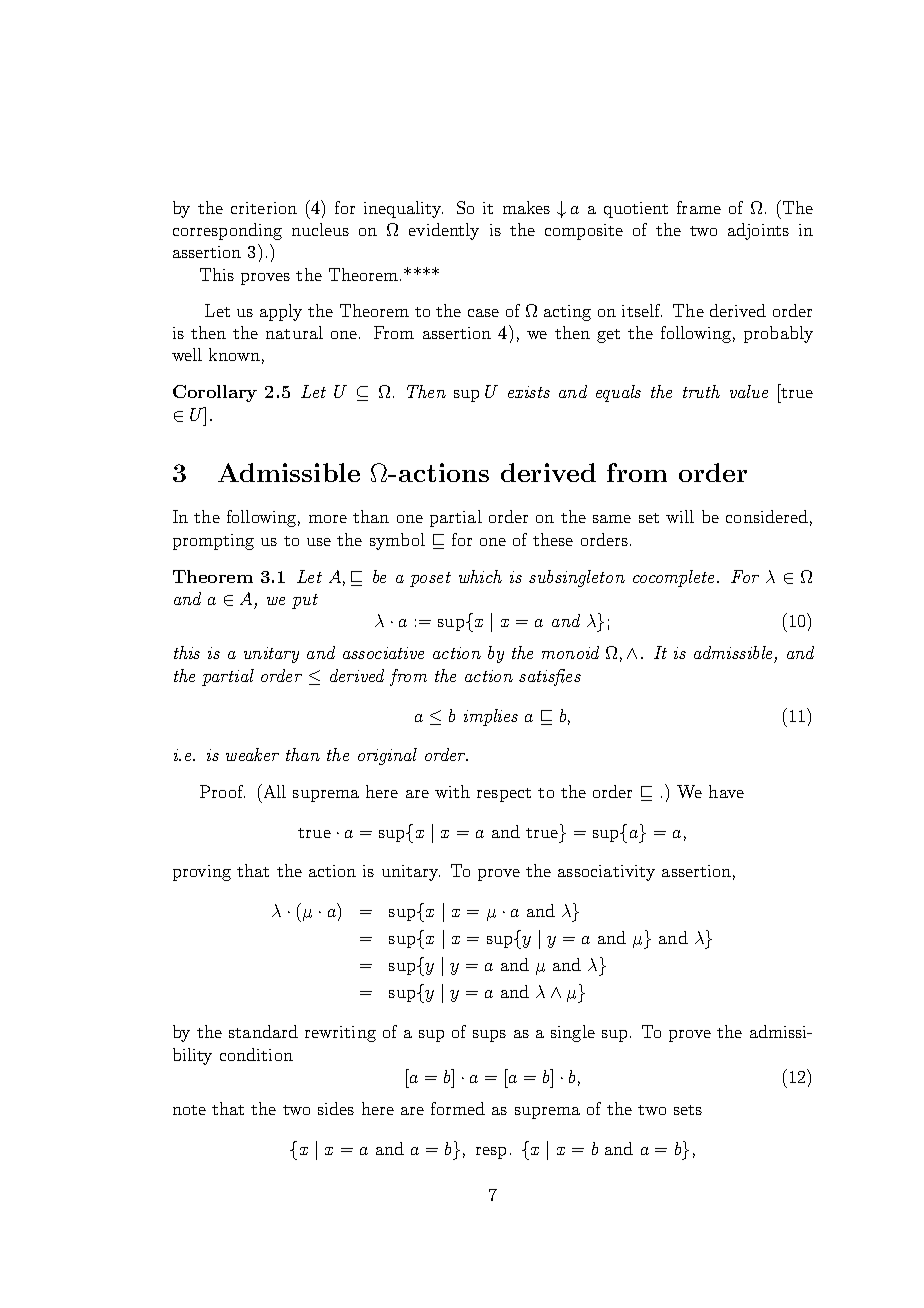 Image resolution: width=924 pixels, height=1308 pixels. I want to click on Corollary, so click(215, 393).
